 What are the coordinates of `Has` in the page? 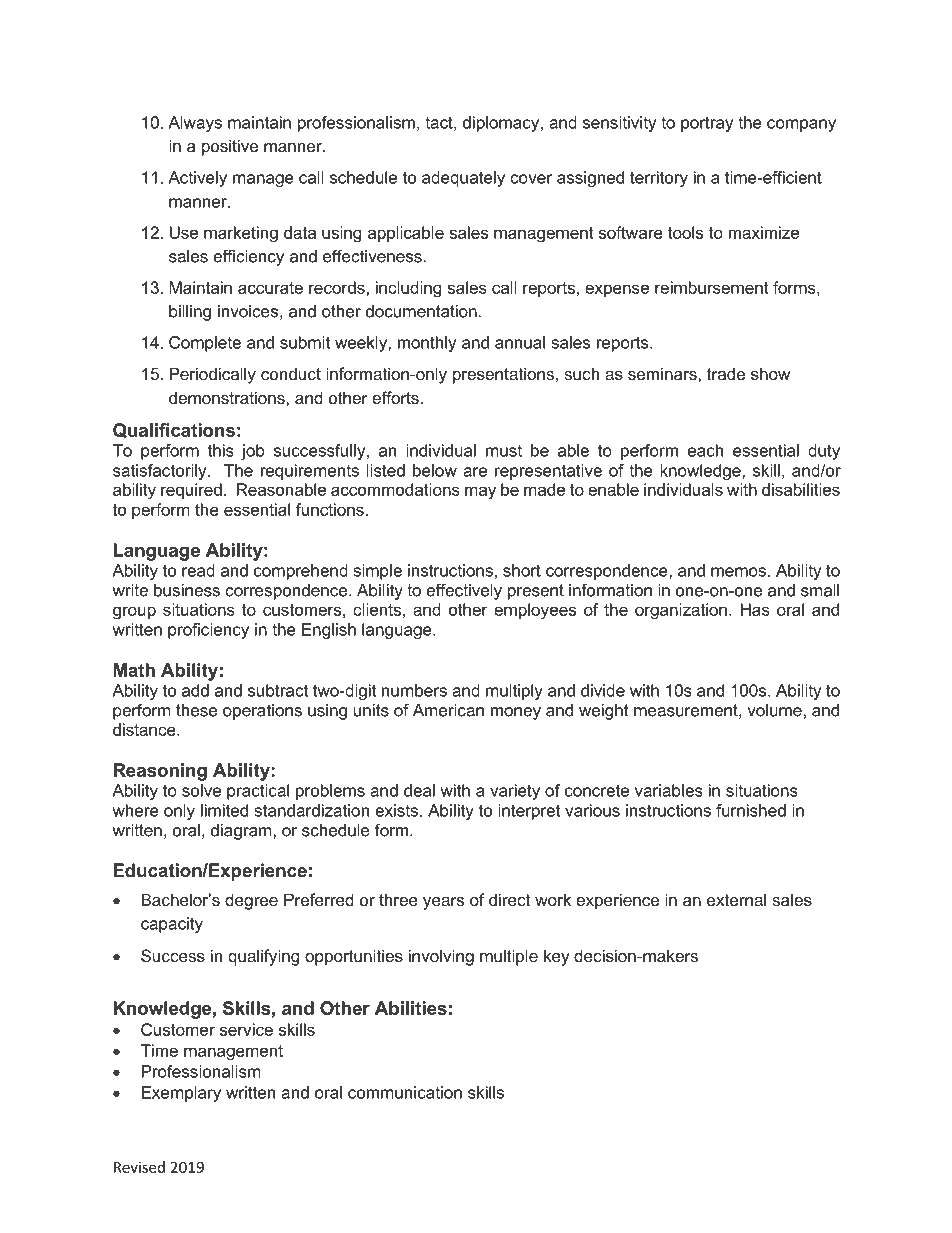 It's located at (755, 609).
